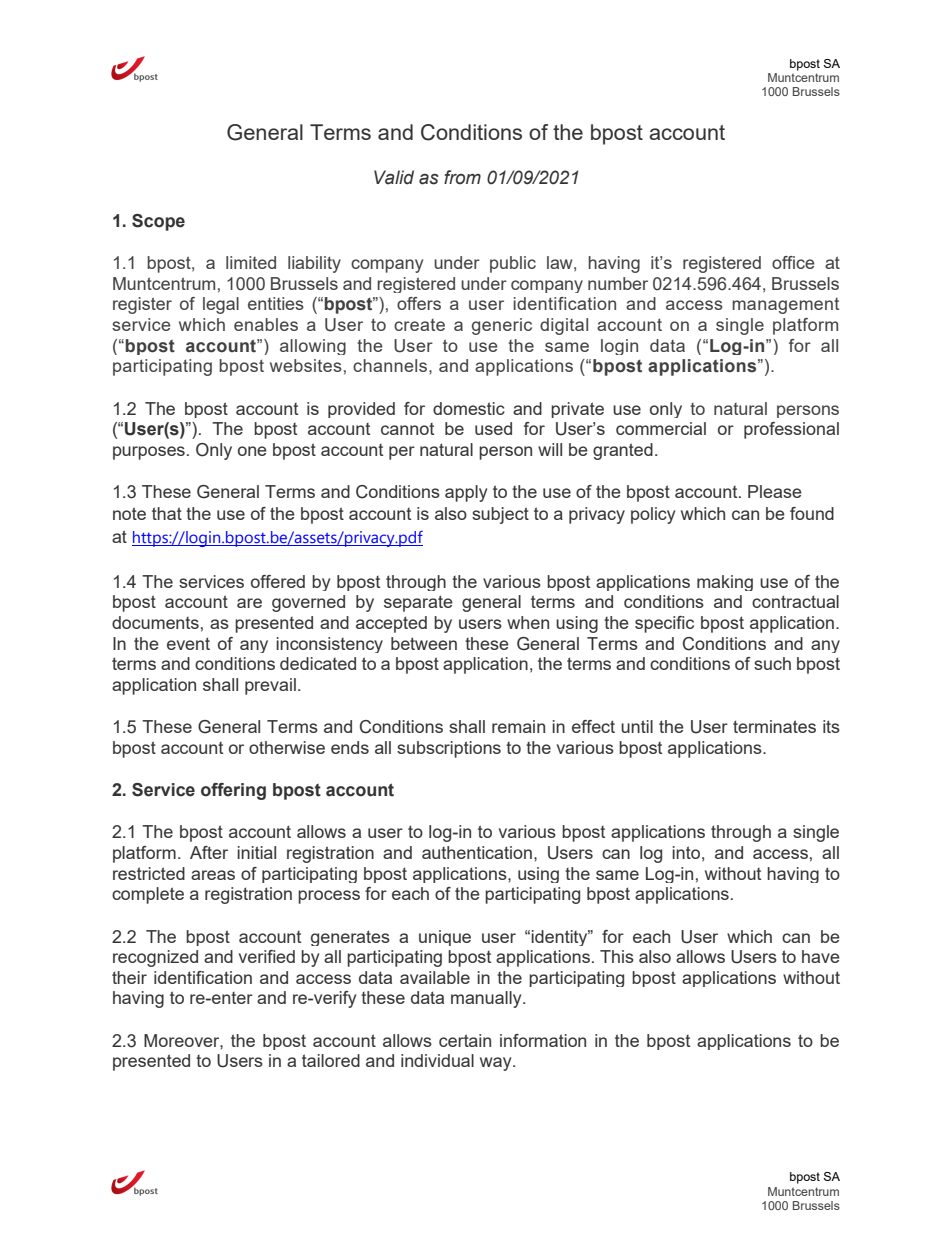 The height and width of the screenshot is (1233, 952). What do you see at coordinates (158, 222) in the screenshot?
I see `Scope` at bounding box center [158, 222].
